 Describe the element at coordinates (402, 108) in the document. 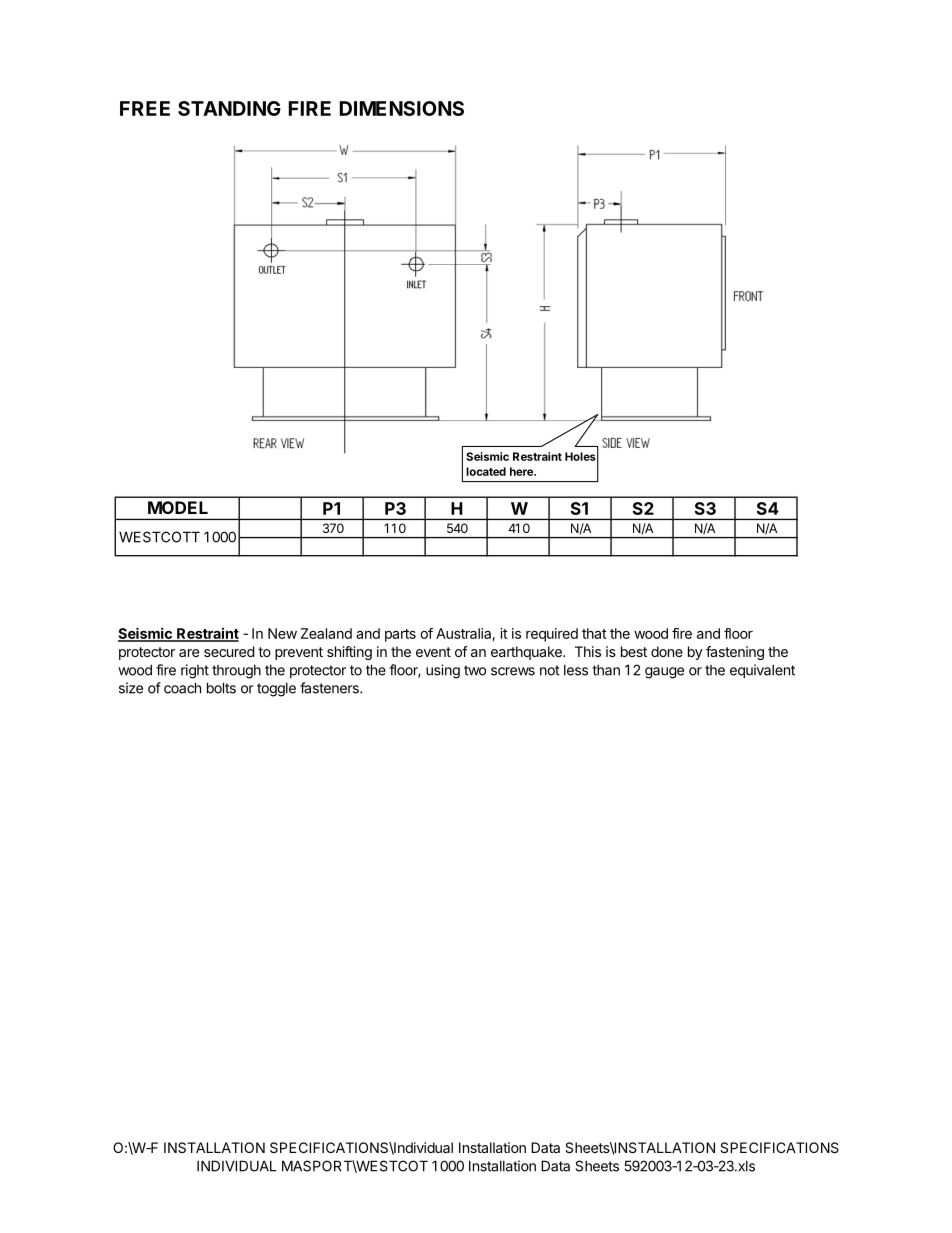

I see `DIMENSIONS` at that location.
